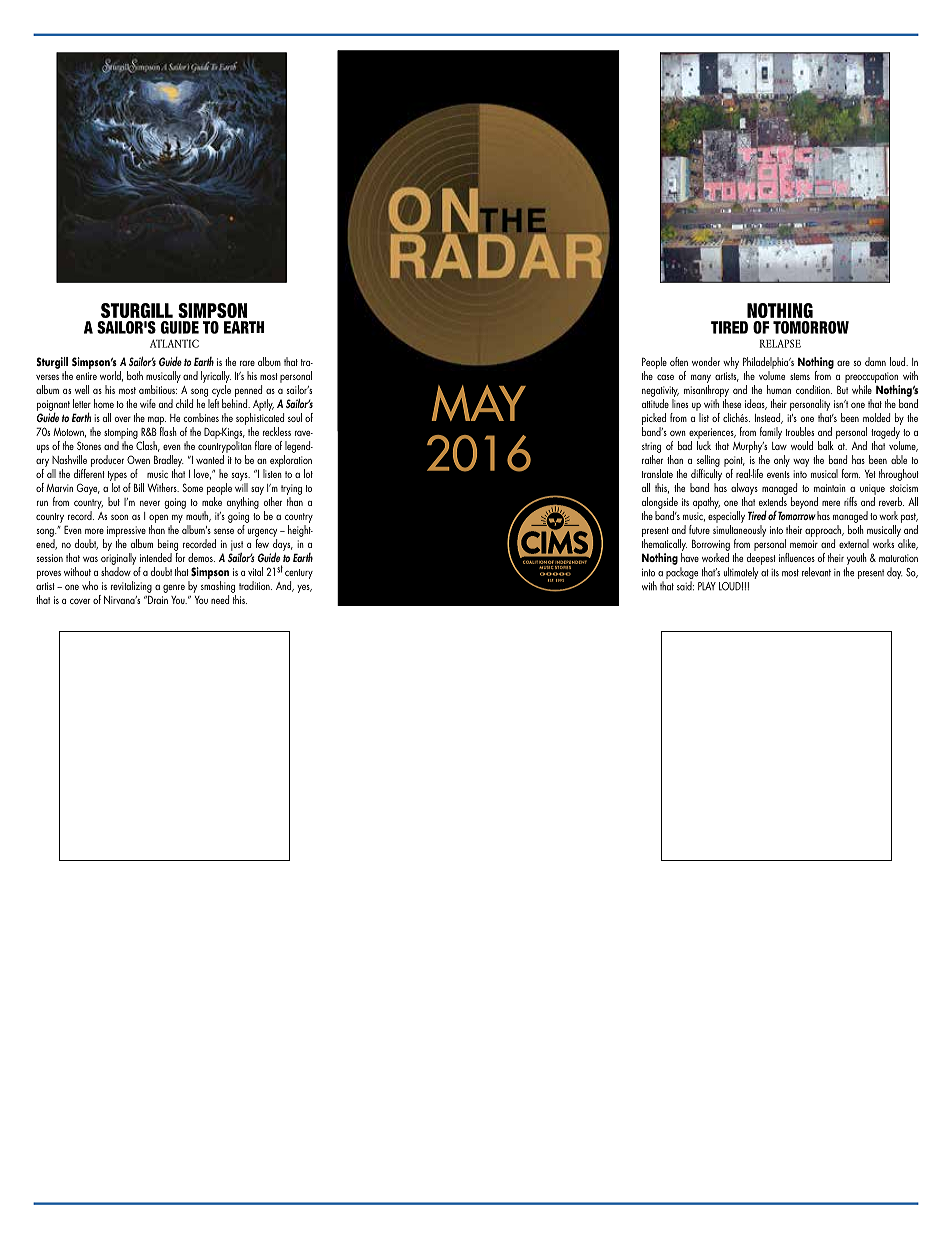 This screenshot has width=952, height=1233. I want to click on PLAY, so click(707, 586).
